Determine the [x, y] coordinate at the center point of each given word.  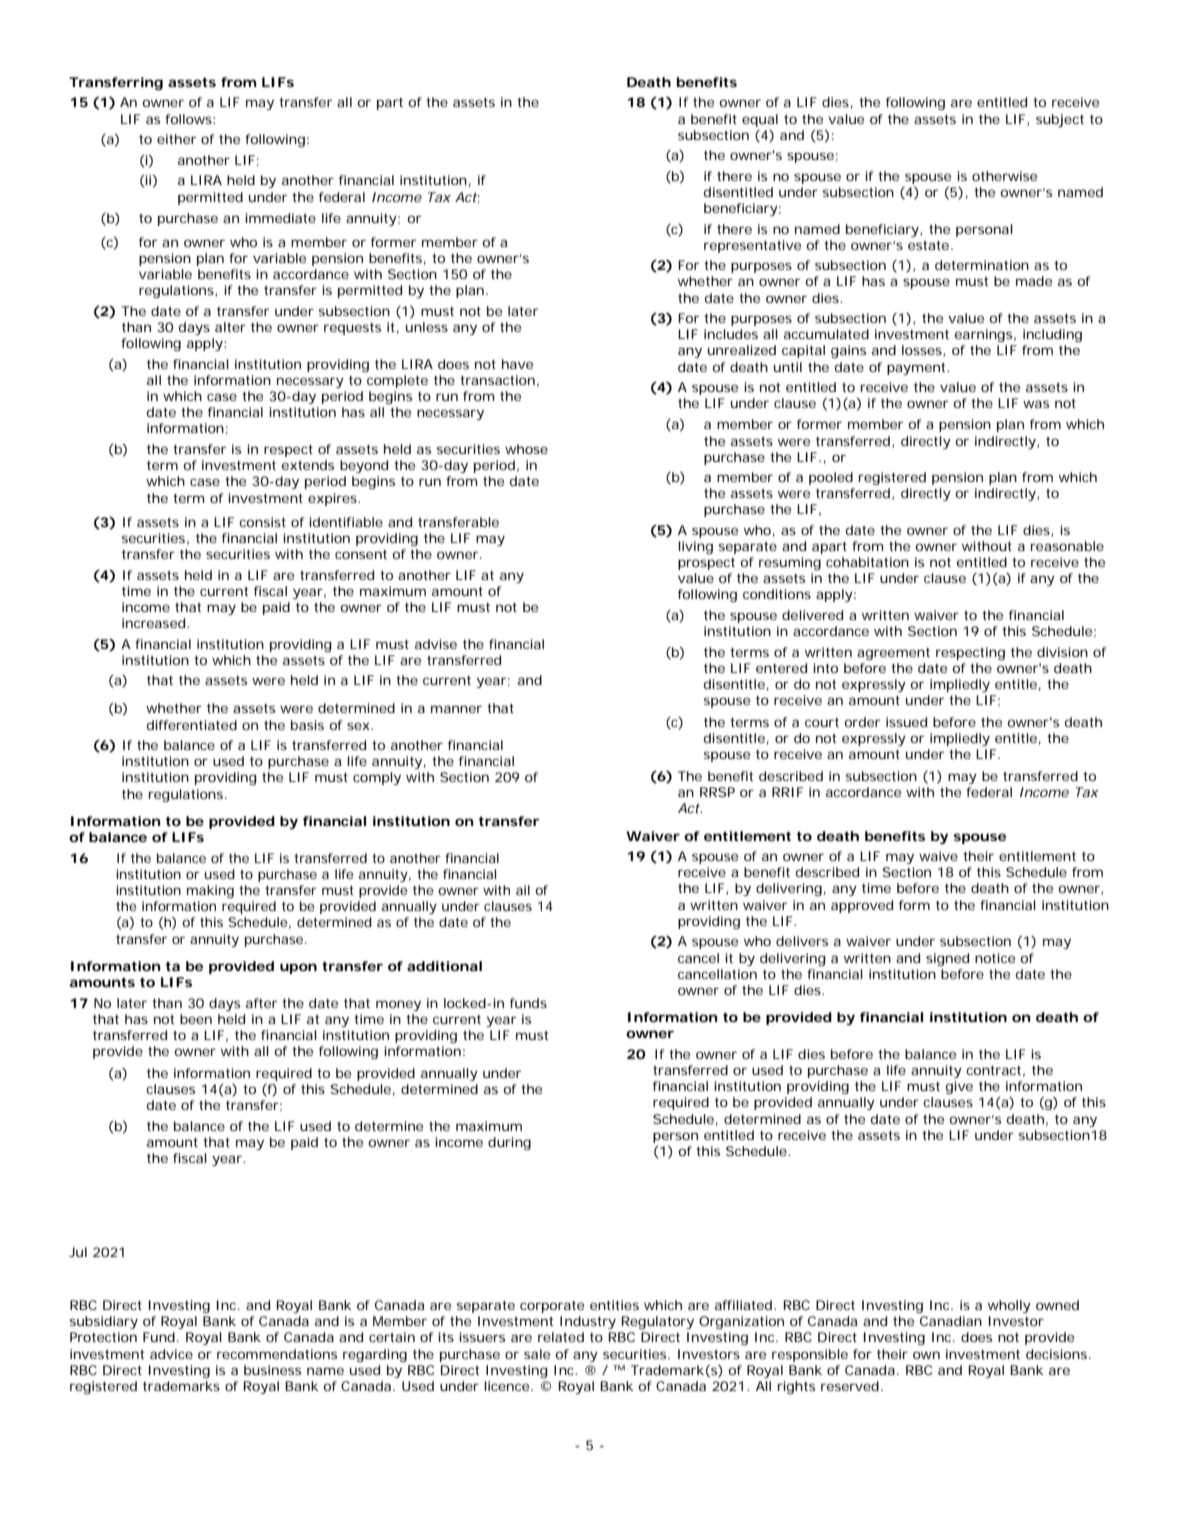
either [176, 139]
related [561, 1337]
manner [456, 709]
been [196, 1019]
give [959, 1087]
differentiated [192, 725]
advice [171, 1354]
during [509, 1143]
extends [308, 465]
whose [526, 449]
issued [906, 722]
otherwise [1004, 176]
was [1036, 404]
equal [760, 120]
